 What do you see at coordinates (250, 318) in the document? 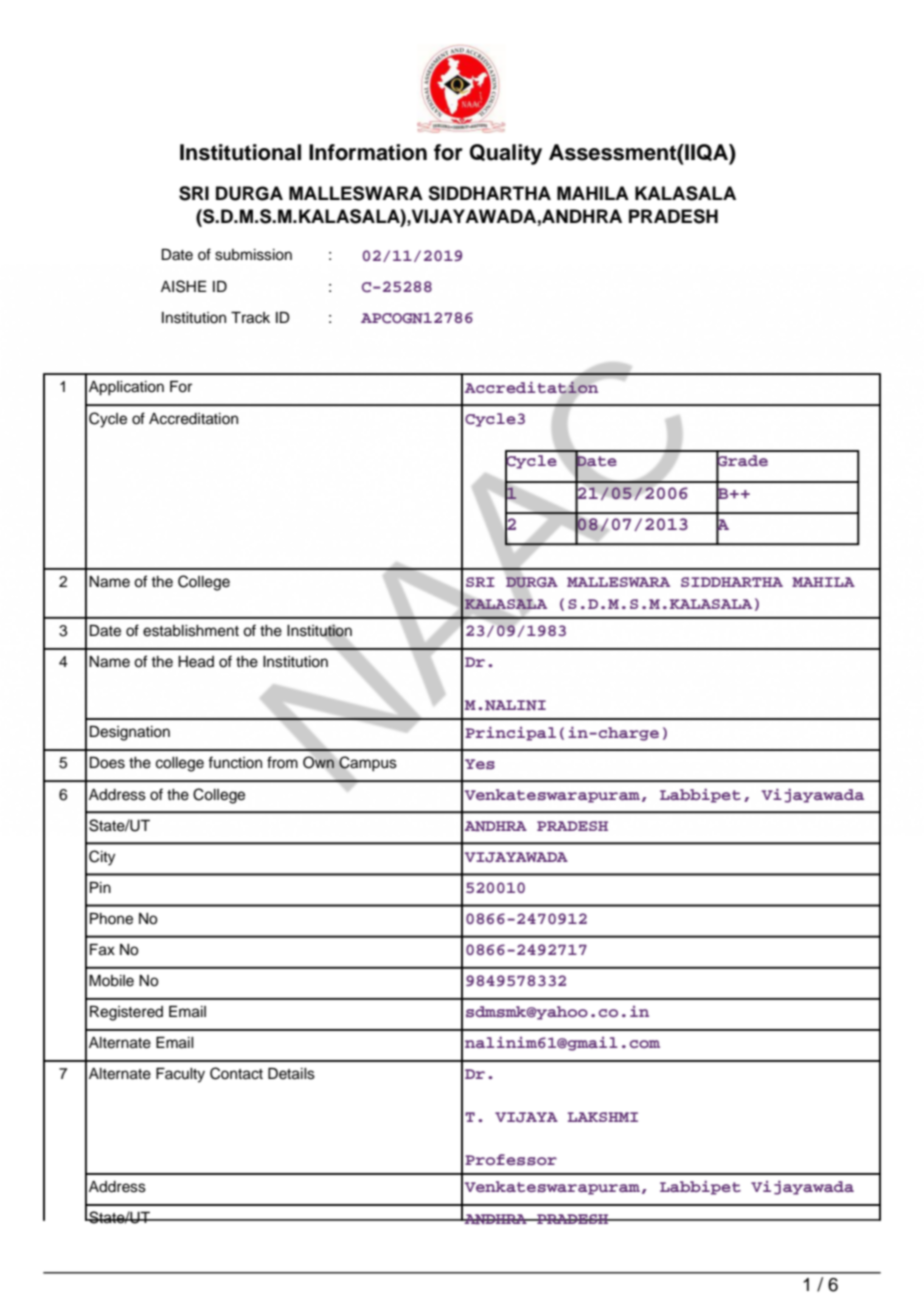
I see `Track` at bounding box center [250, 318].
